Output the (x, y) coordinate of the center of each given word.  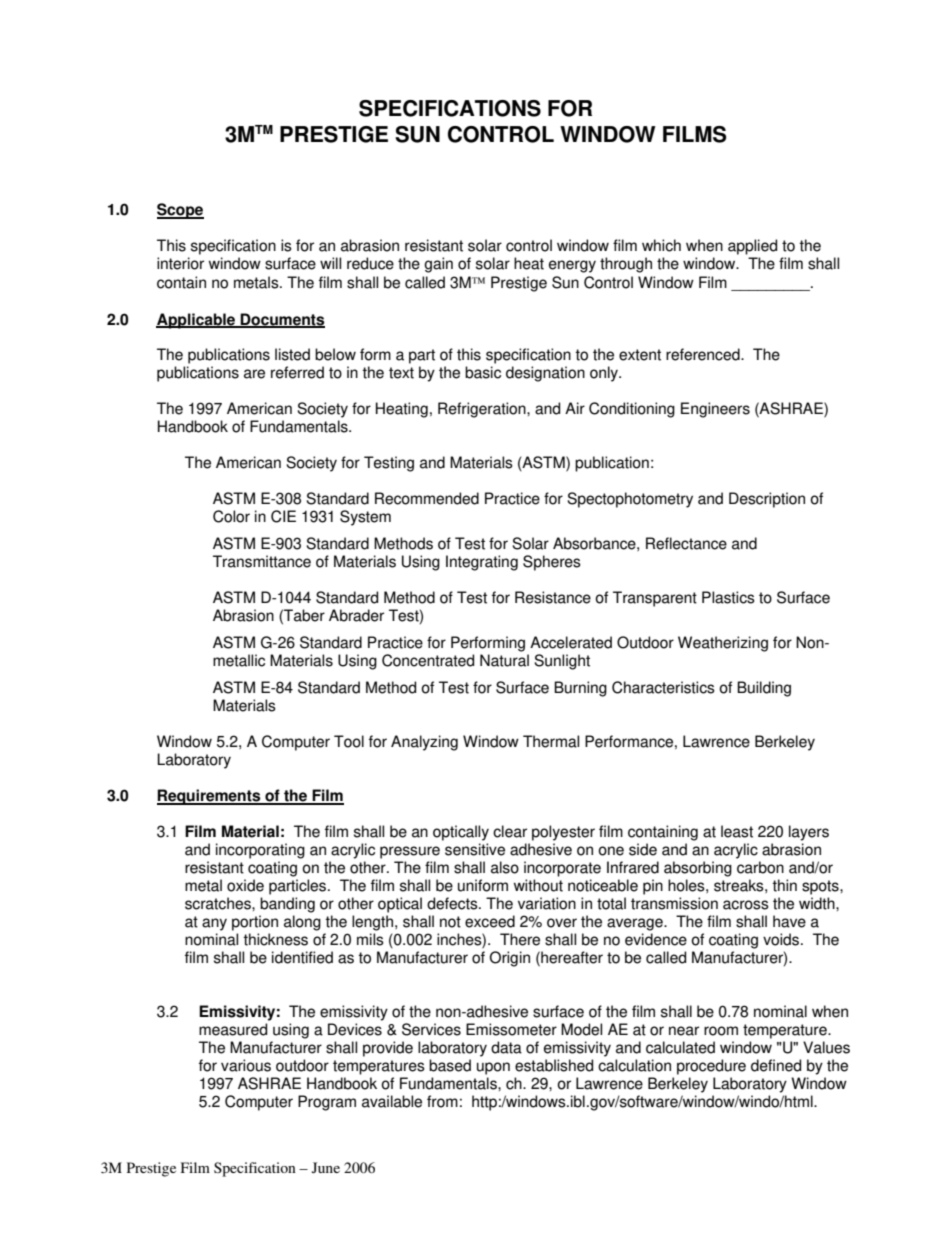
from (442, 1101)
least (737, 831)
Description (767, 500)
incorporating (260, 851)
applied (752, 247)
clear (510, 831)
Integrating (482, 563)
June (326, 1167)
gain (438, 265)
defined (776, 1065)
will (330, 263)
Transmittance (262, 561)
